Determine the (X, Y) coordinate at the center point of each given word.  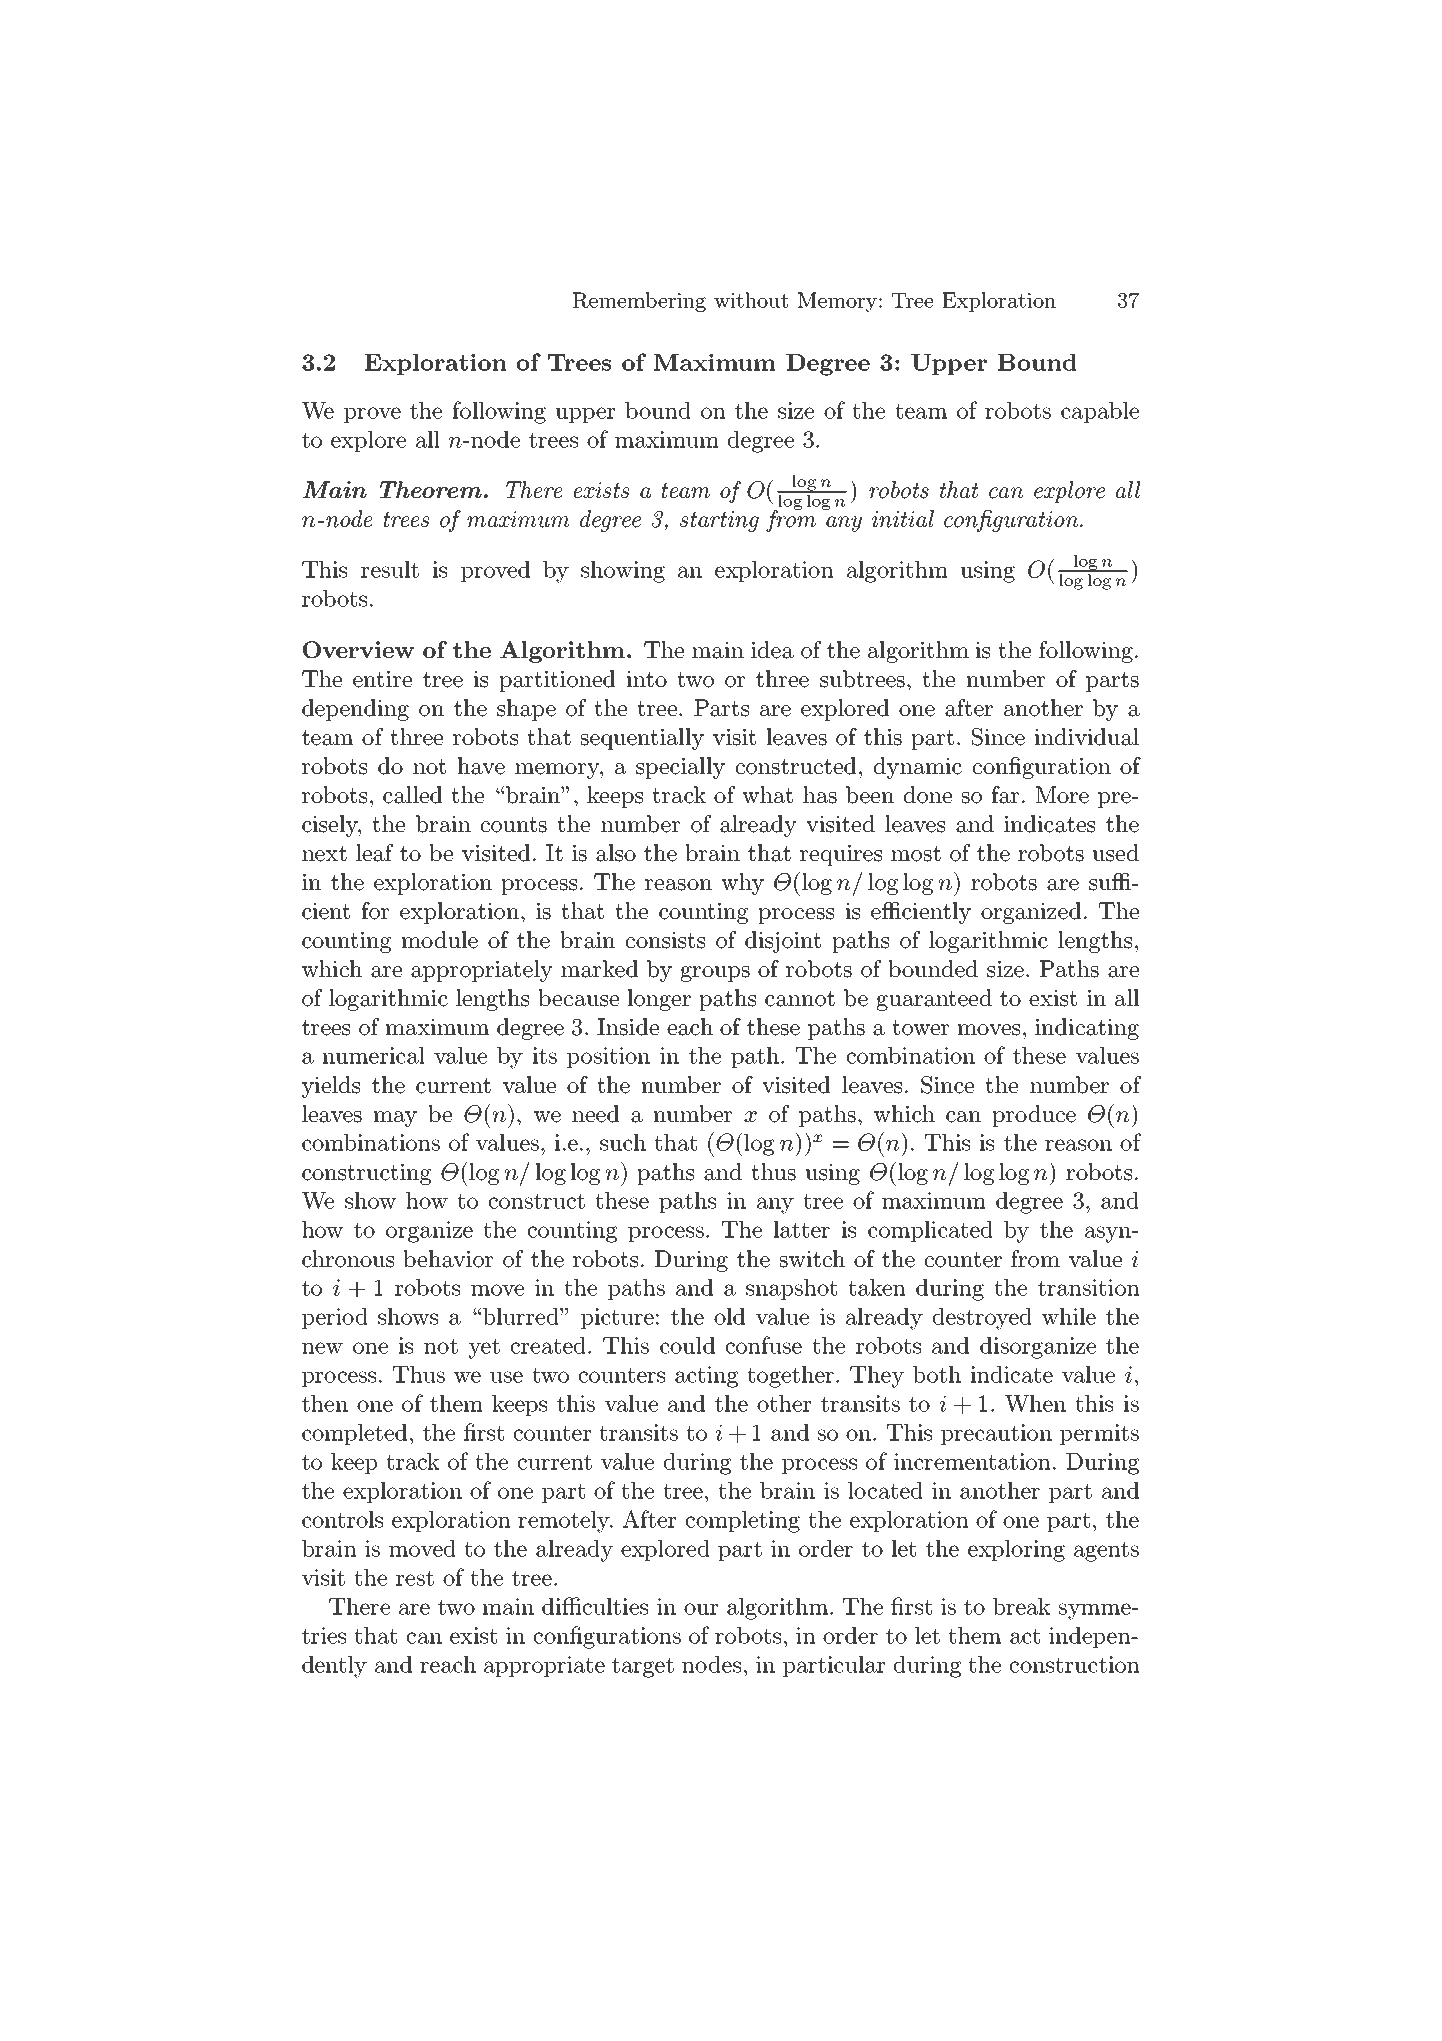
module (440, 940)
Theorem (431, 489)
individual (1087, 737)
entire (382, 679)
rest (415, 1578)
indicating (1087, 1029)
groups (715, 974)
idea (772, 650)
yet (484, 1348)
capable (1100, 412)
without (751, 300)
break (1022, 1606)
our (701, 1609)
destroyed (982, 1318)
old (729, 1316)
